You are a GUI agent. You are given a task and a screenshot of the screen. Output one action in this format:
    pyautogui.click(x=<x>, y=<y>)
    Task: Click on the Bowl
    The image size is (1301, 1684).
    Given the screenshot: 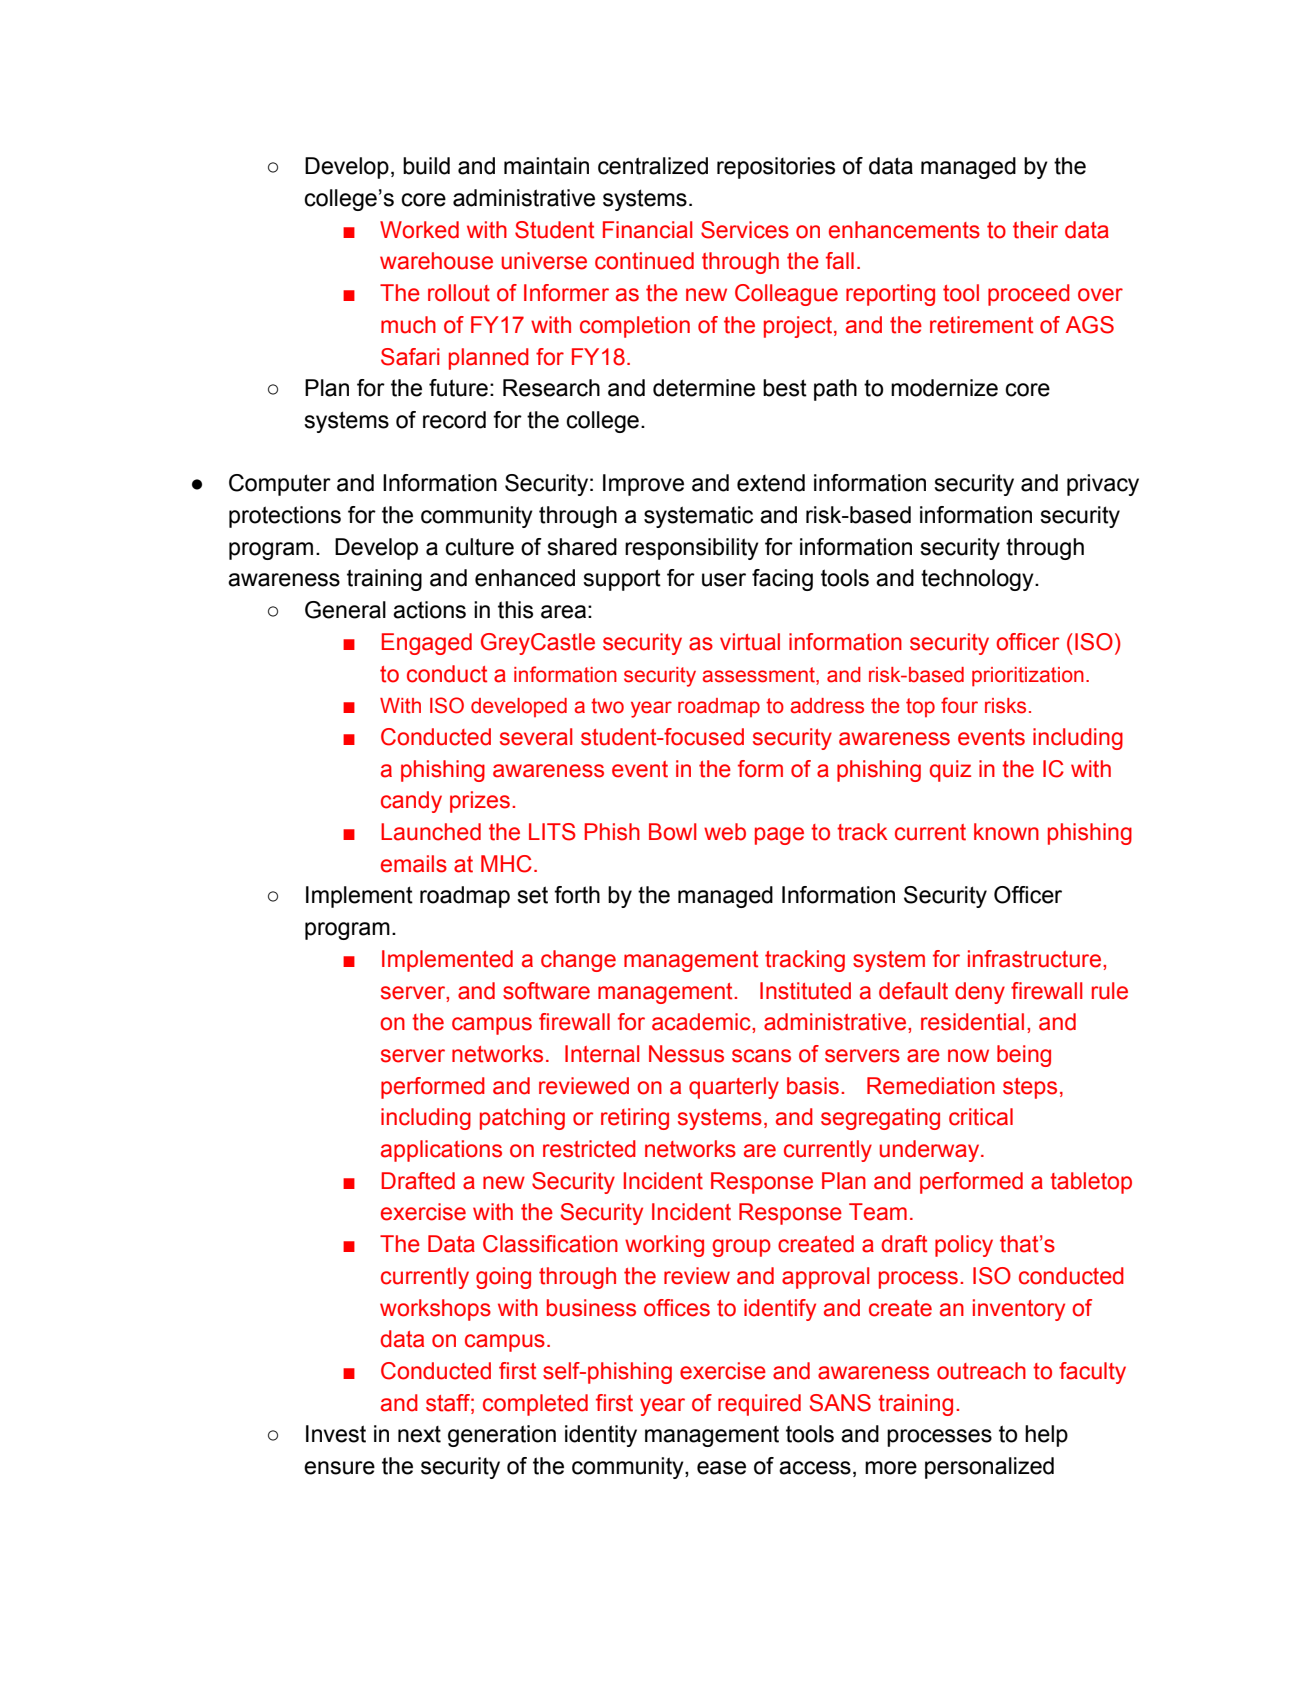 What is the action you would take?
    pyautogui.click(x=673, y=832)
